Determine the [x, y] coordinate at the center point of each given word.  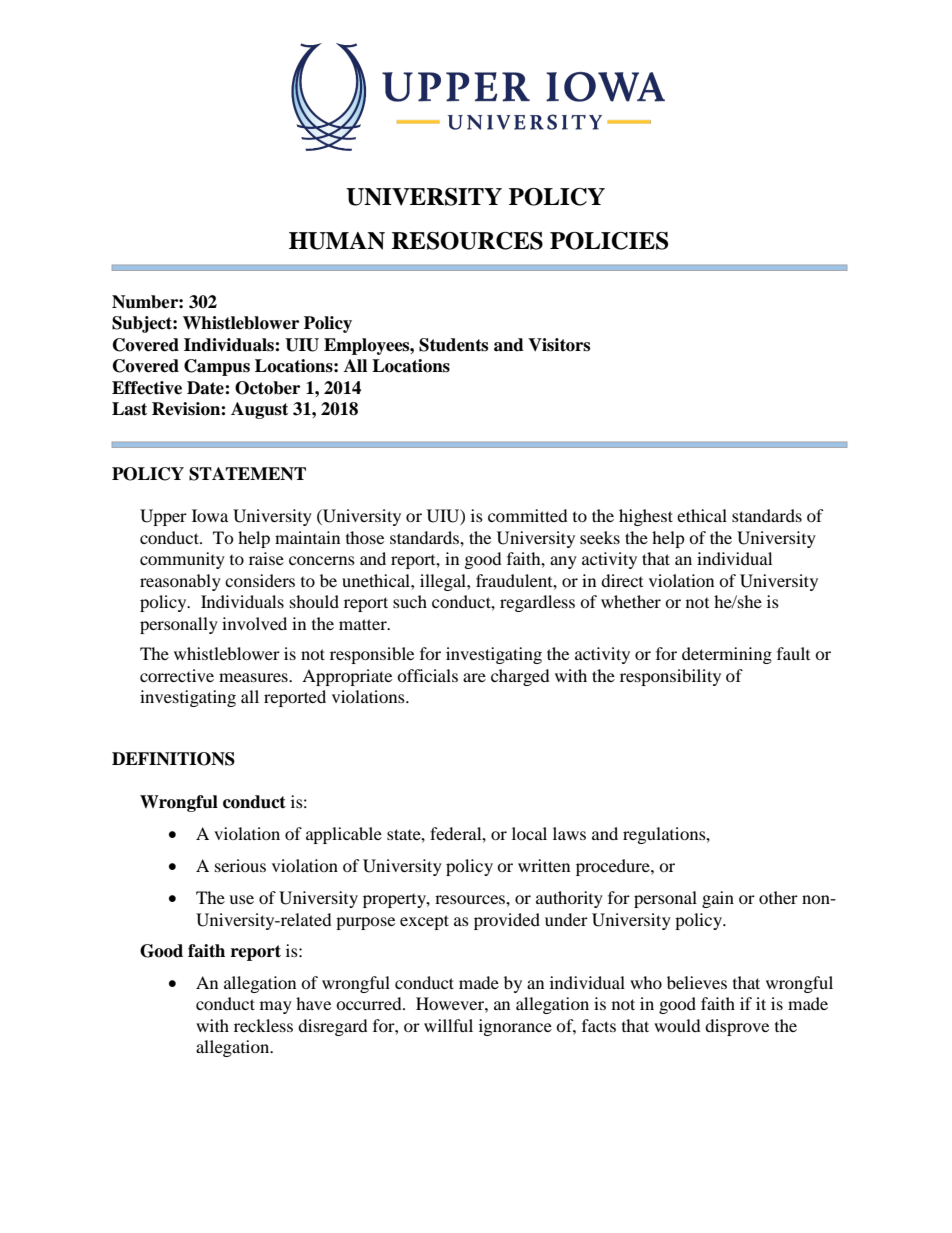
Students [453, 345]
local [529, 833]
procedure [614, 867]
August [259, 410]
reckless [263, 1025]
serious [240, 865]
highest [646, 517]
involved [254, 623]
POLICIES [609, 241]
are [474, 677]
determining [727, 655]
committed [528, 515]
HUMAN [337, 241]
